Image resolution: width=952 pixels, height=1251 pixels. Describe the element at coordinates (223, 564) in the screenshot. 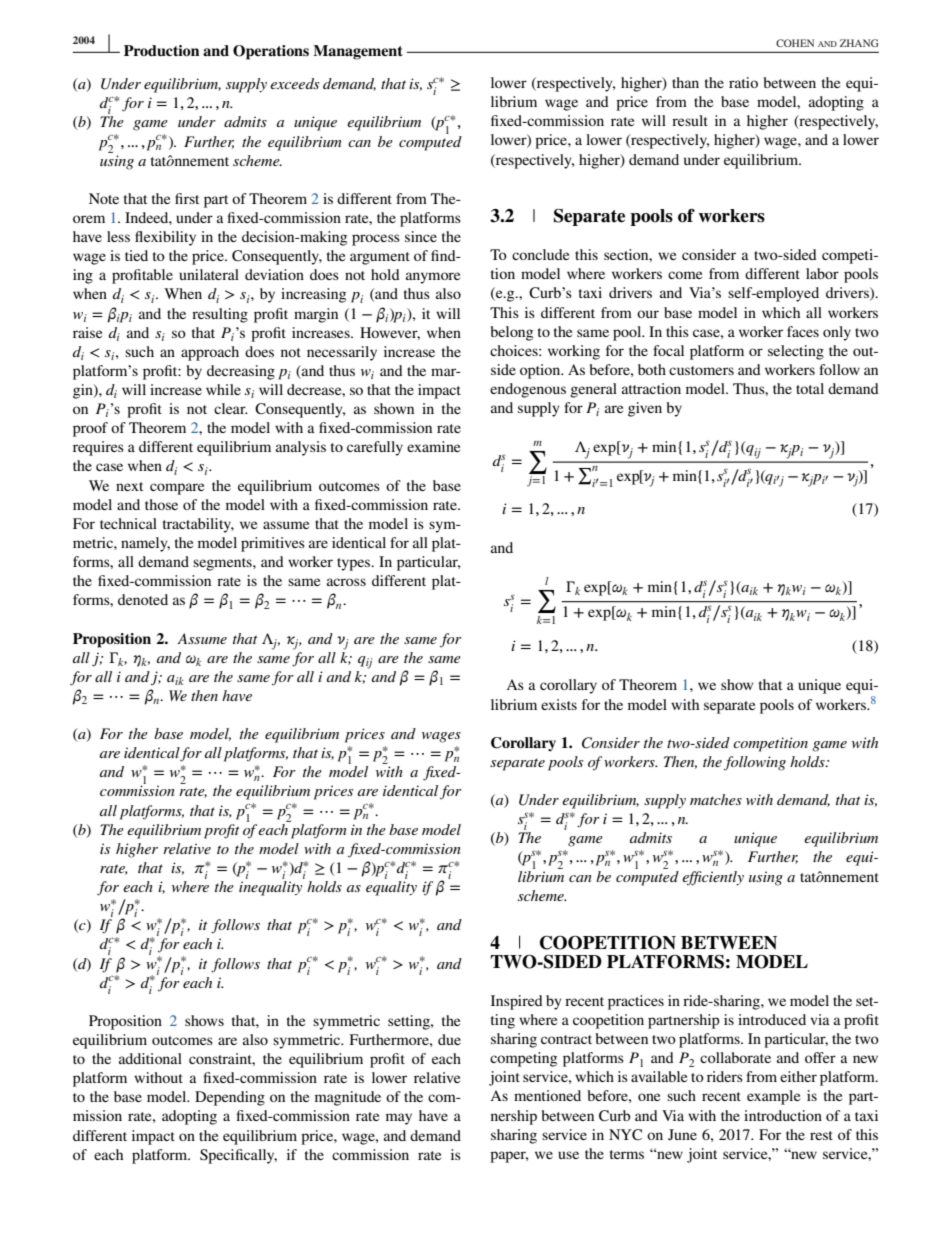

I see `segments` at that location.
